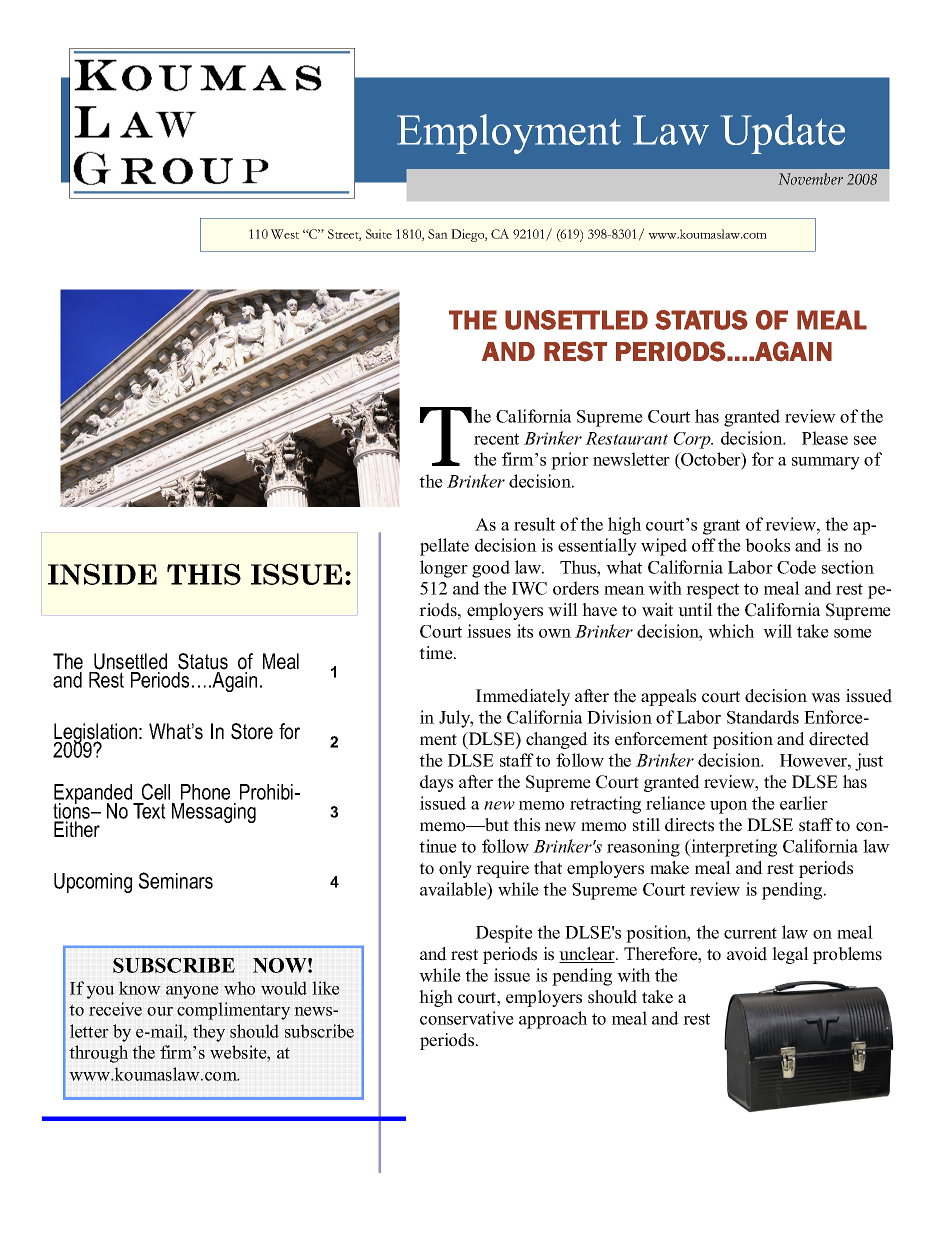  What do you see at coordinates (491, 569) in the image?
I see `good` at bounding box center [491, 569].
